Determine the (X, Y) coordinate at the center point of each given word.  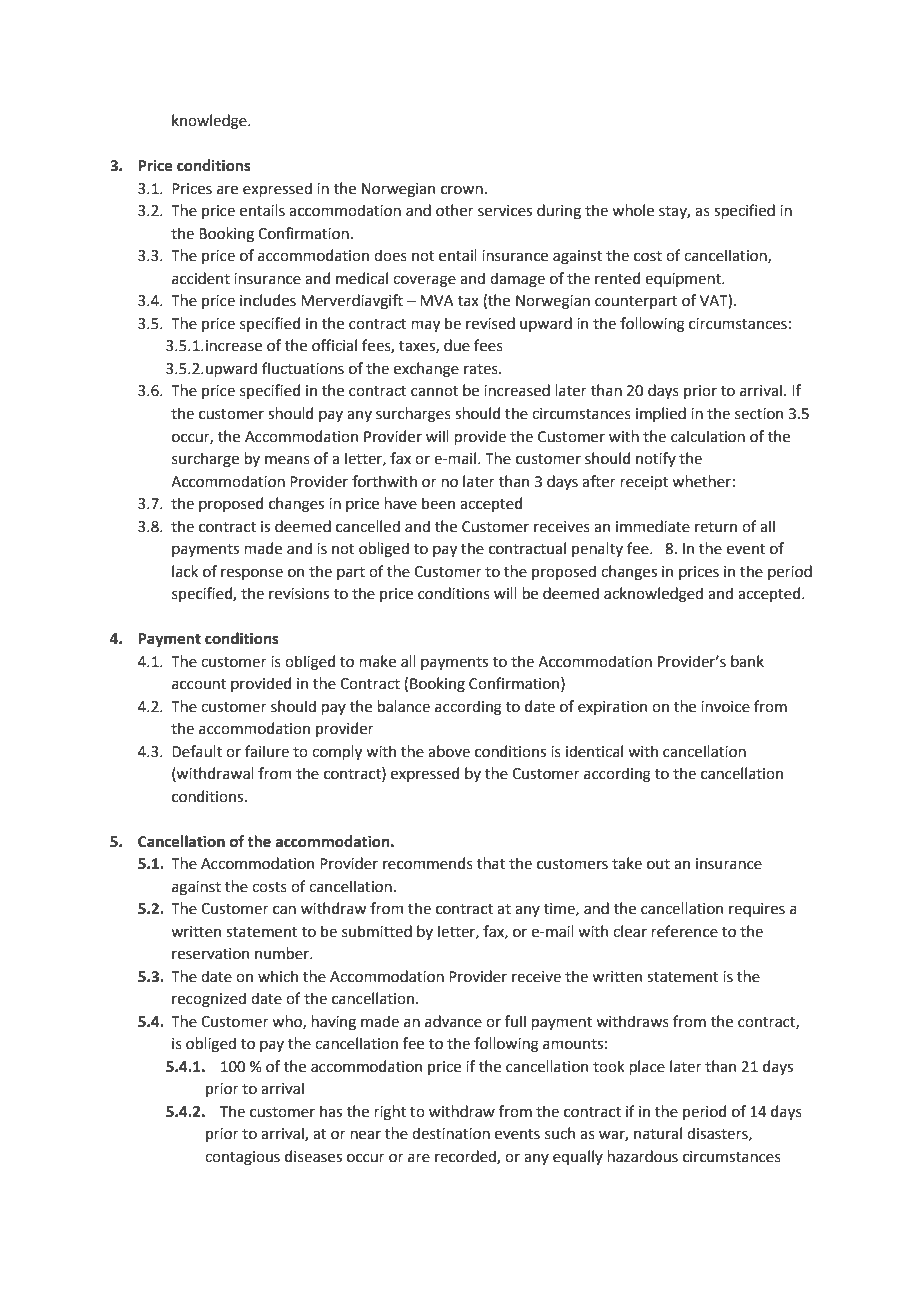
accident (201, 278)
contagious (242, 1158)
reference (684, 931)
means (287, 460)
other (455, 210)
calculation (708, 436)
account (199, 684)
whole (633, 210)
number (283, 953)
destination (451, 1133)
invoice (725, 707)
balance (403, 706)
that (491, 863)
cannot (435, 391)
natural (658, 1133)
